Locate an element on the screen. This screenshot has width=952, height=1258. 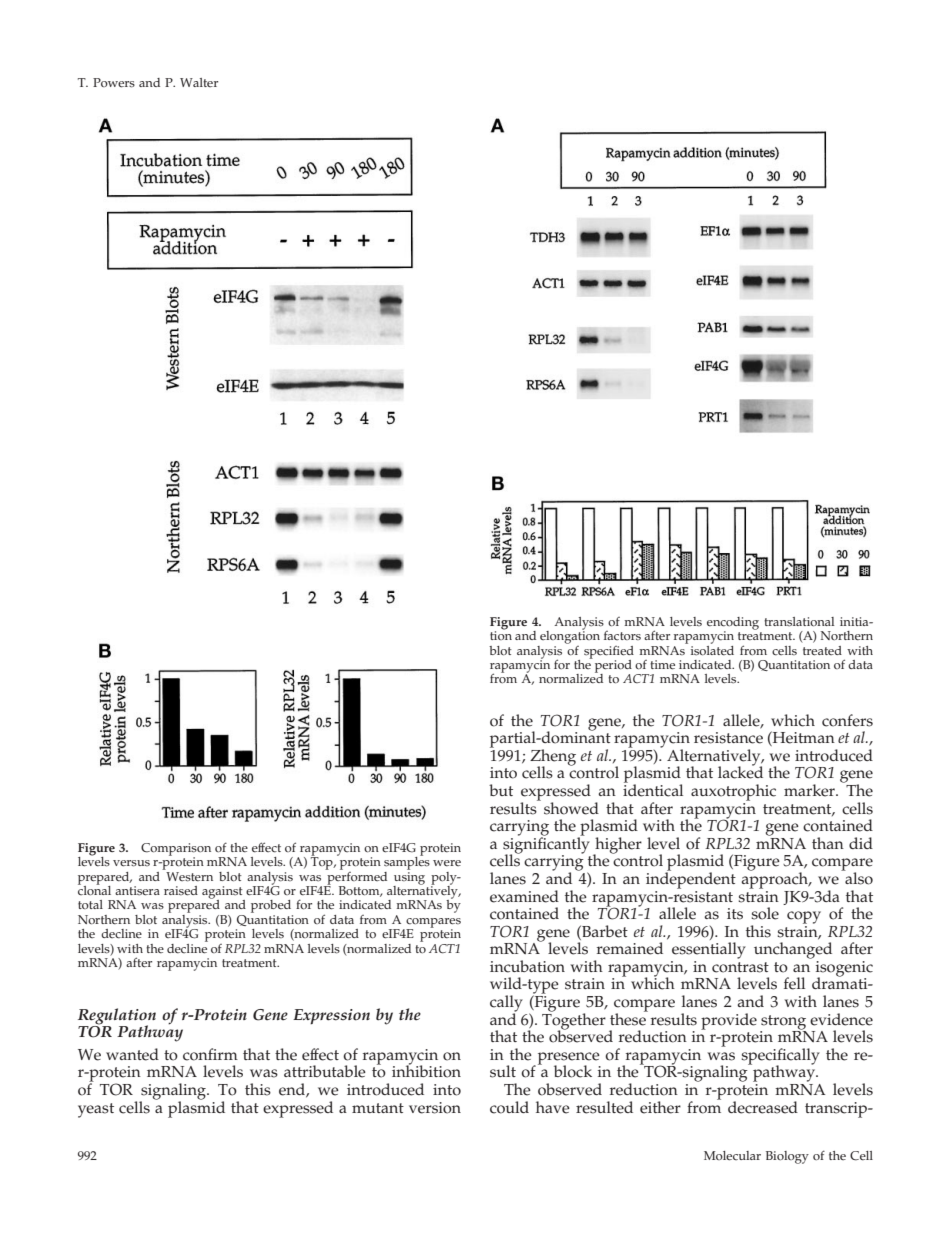
factors is located at coordinates (622, 635).
